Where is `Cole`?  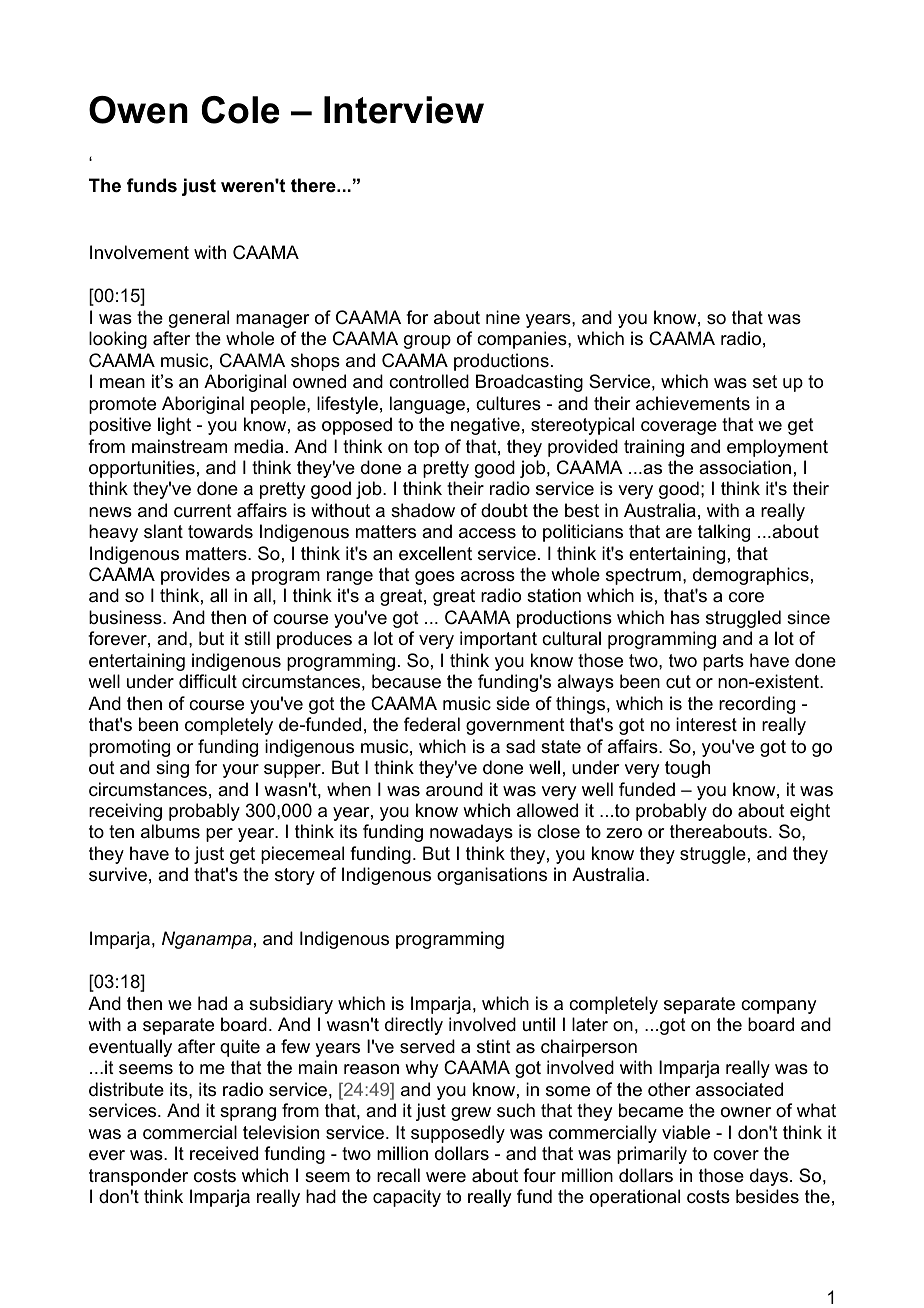 Cole is located at coordinates (240, 110).
